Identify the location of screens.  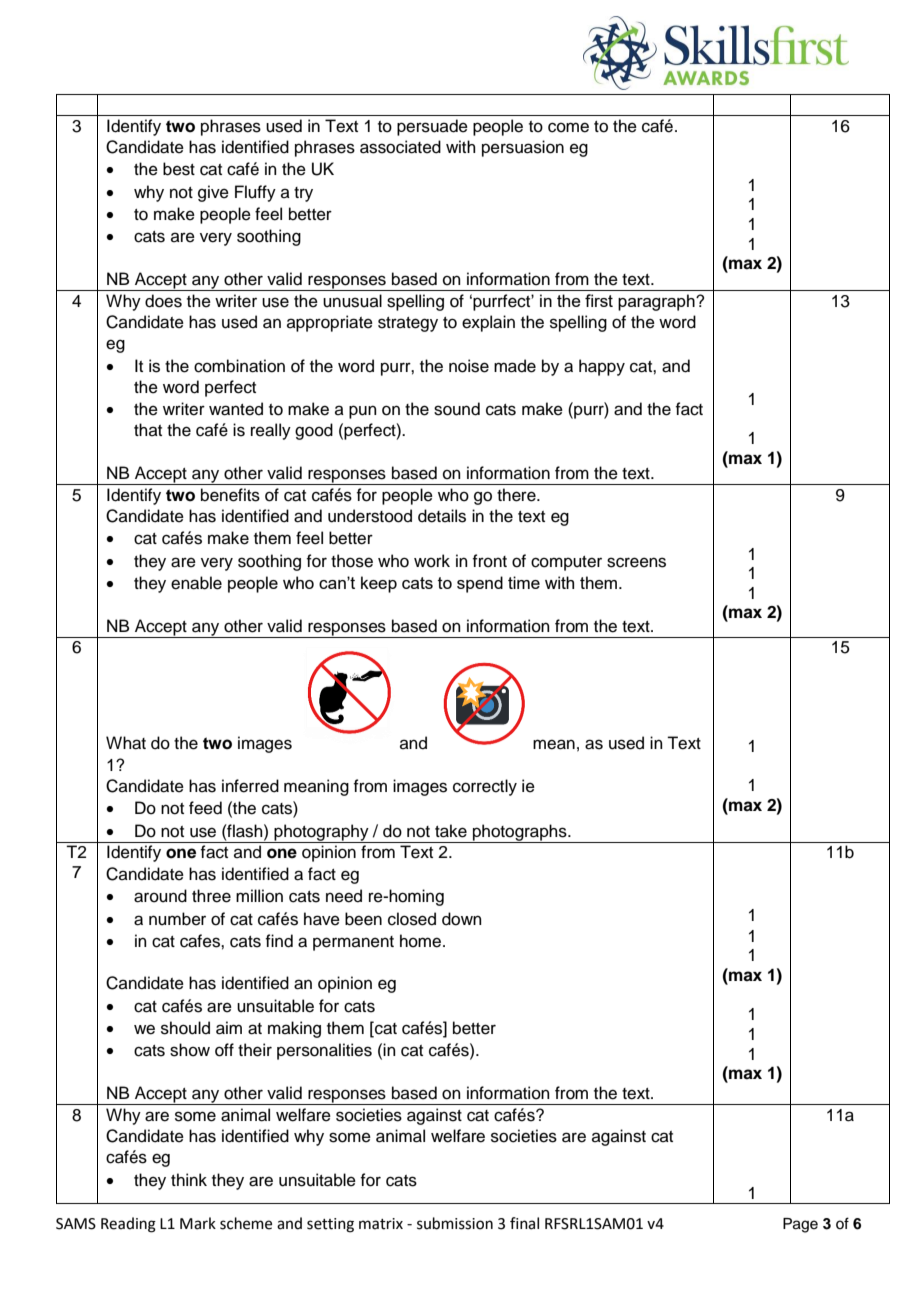
(636, 562).
